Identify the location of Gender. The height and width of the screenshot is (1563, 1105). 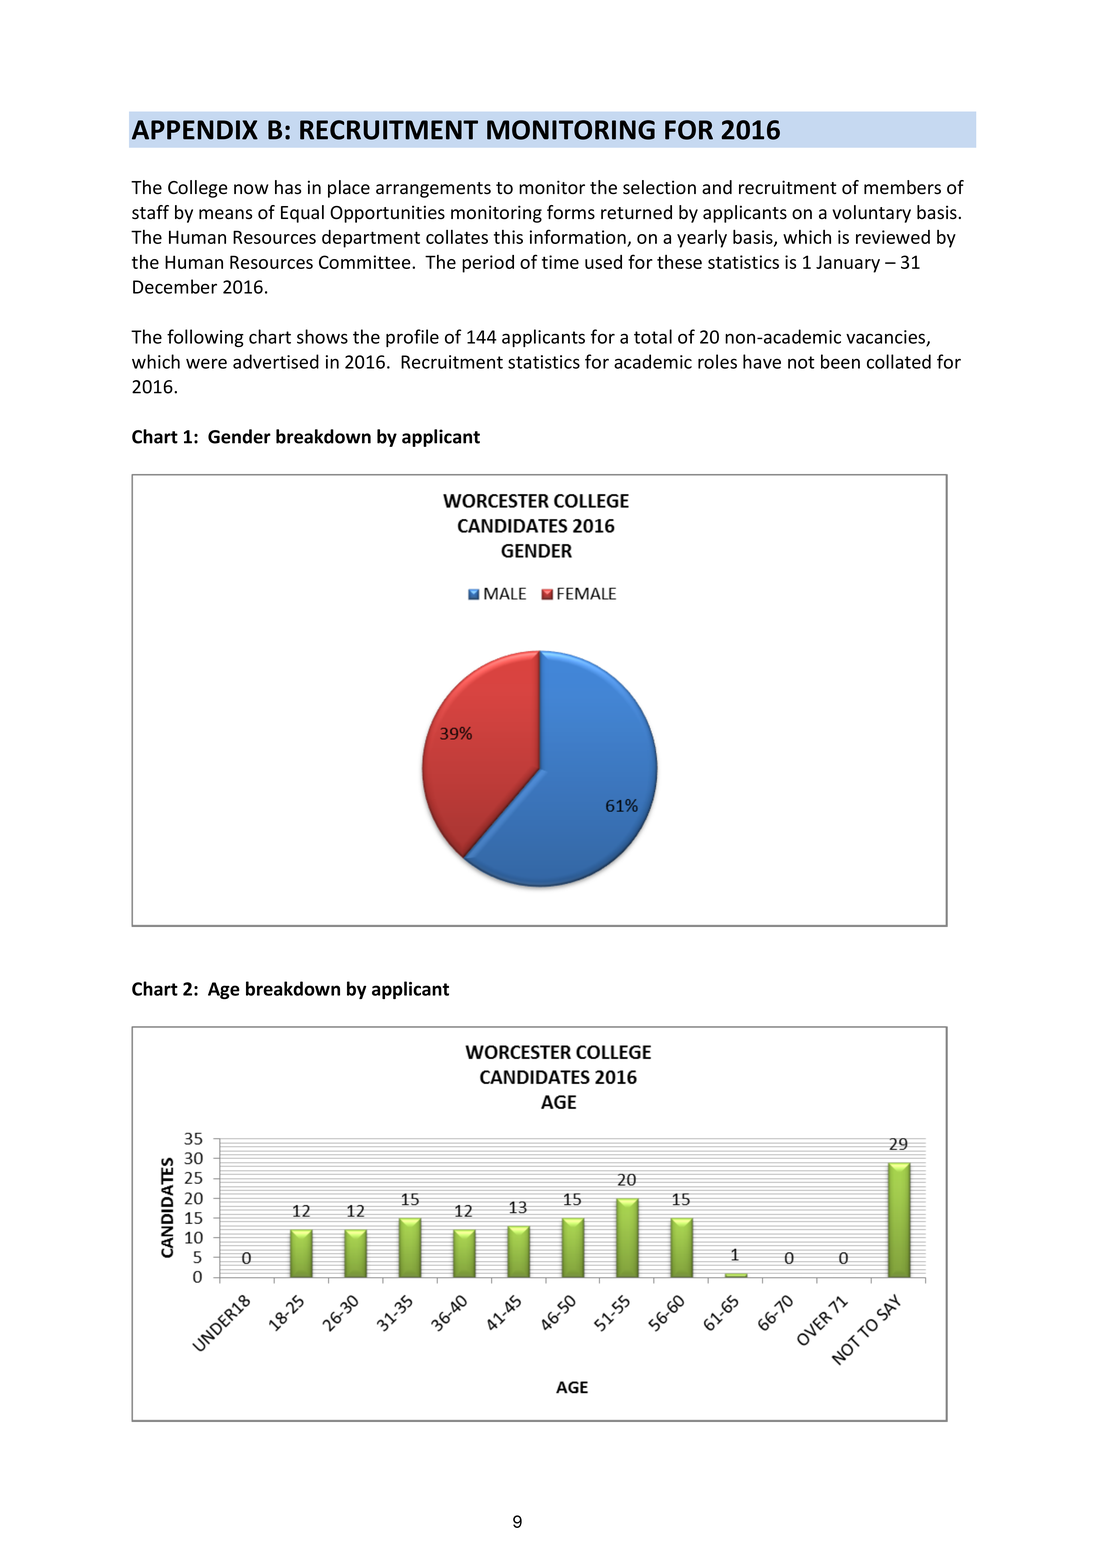
(239, 436).
